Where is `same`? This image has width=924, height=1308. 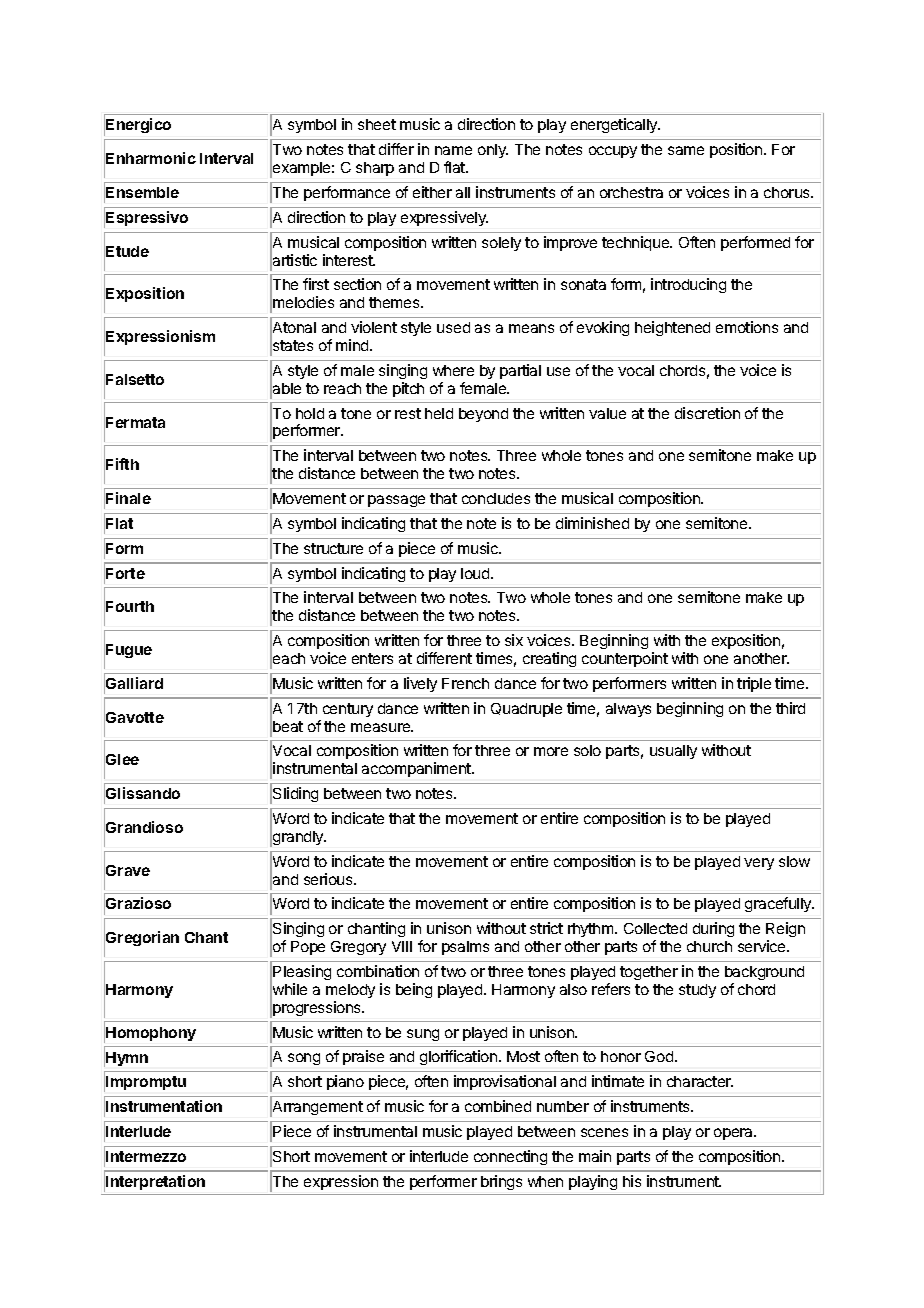 same is located at coordinates (686, 150).
